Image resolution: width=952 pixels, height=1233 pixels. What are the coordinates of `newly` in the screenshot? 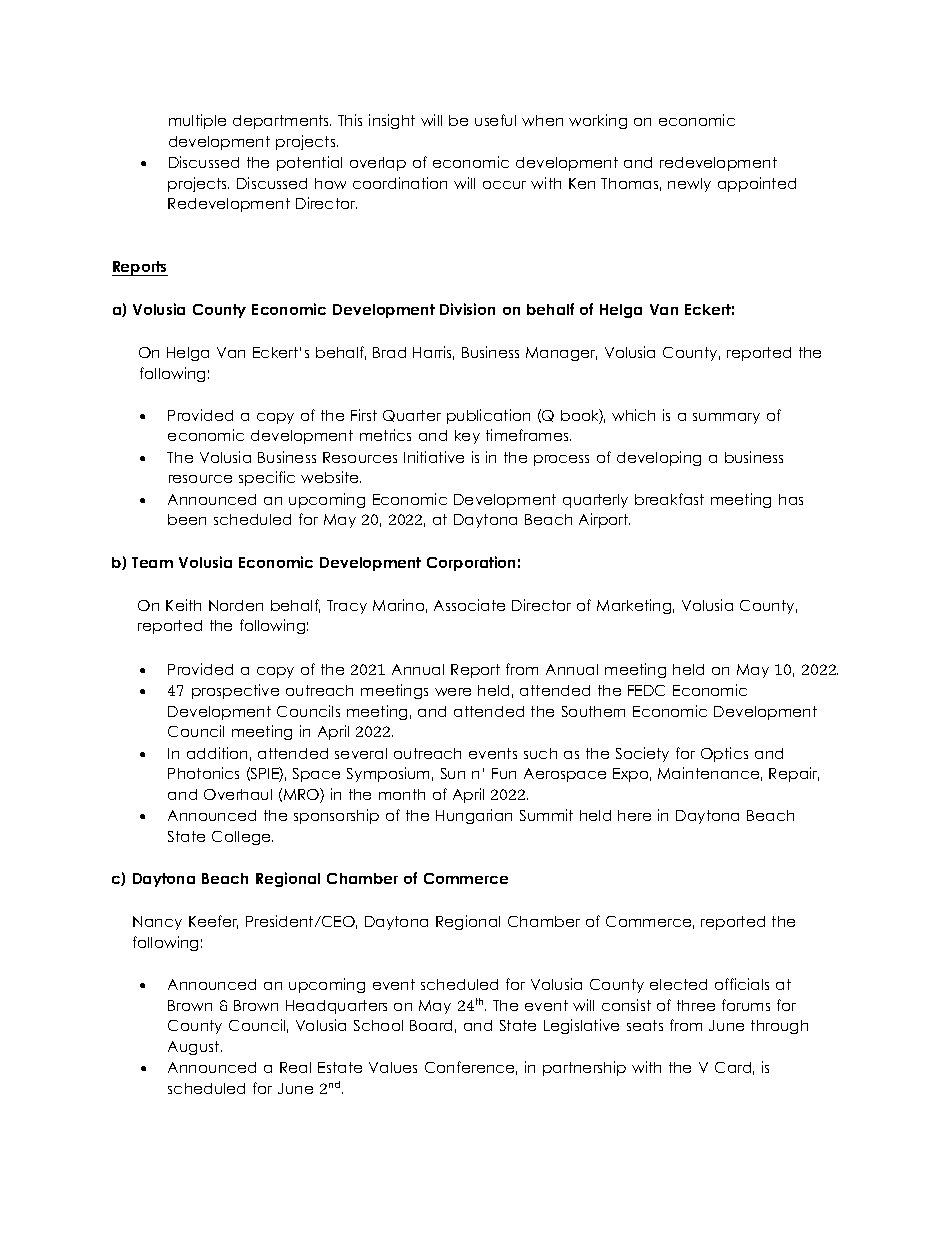 It's located at (689, 185).
